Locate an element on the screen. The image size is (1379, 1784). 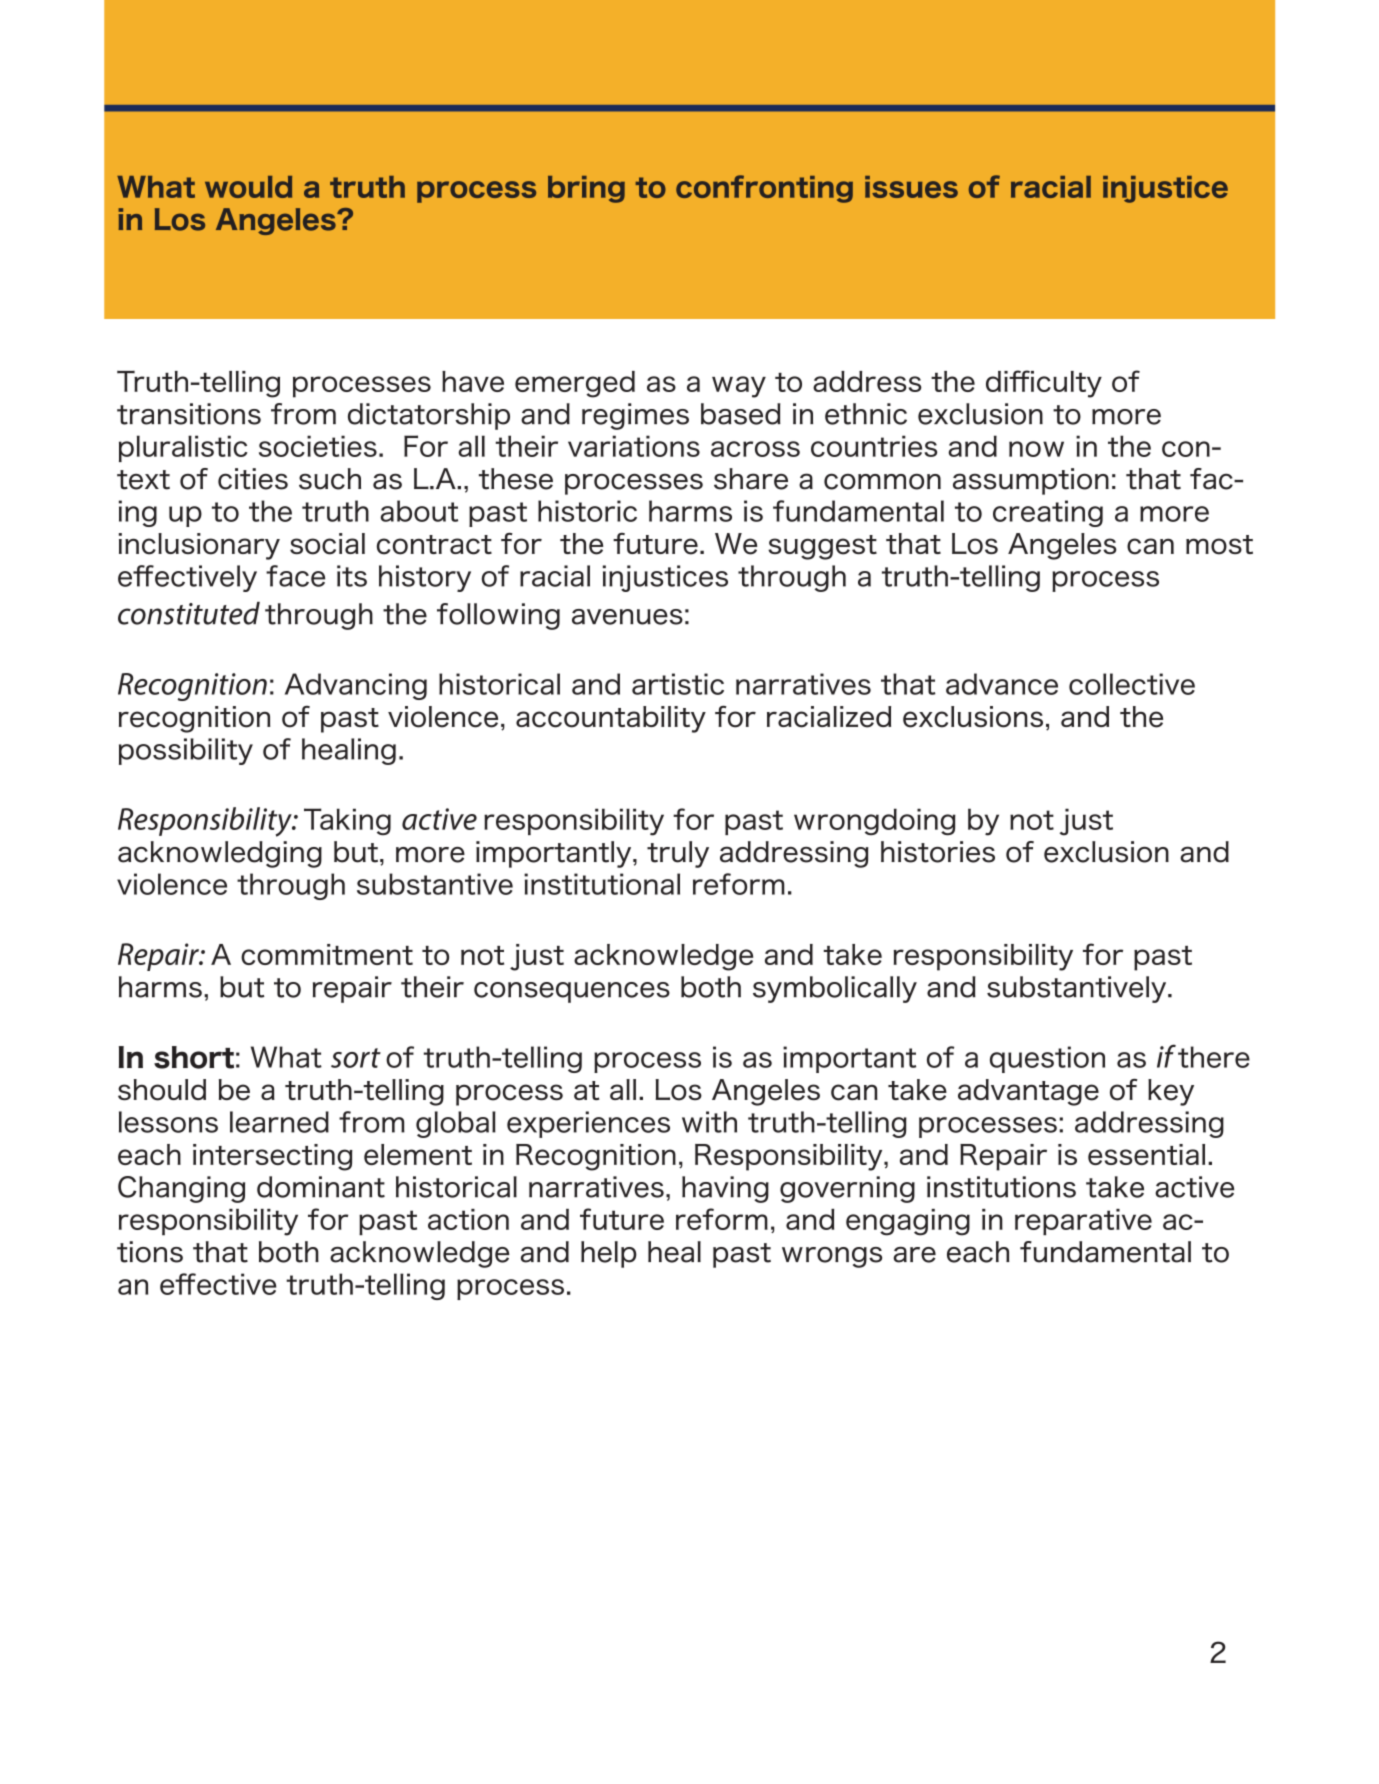
would is located at coordinates (248, 187).
